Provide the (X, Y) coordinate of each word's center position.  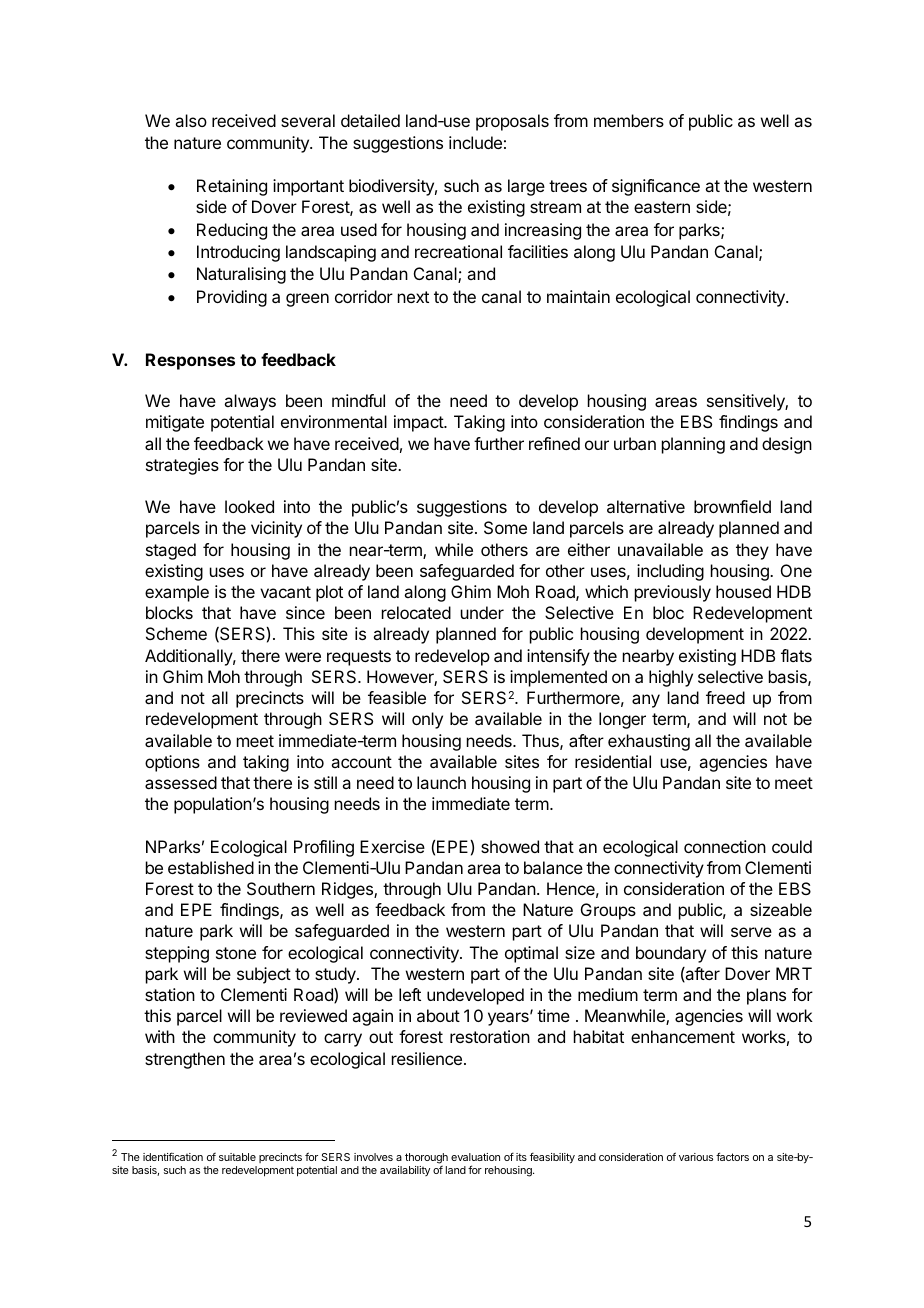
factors (732, 1156)
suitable (237, 1157)
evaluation (475, 1157)
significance (656, 187)
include (475, 142)
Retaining (232, 187)
